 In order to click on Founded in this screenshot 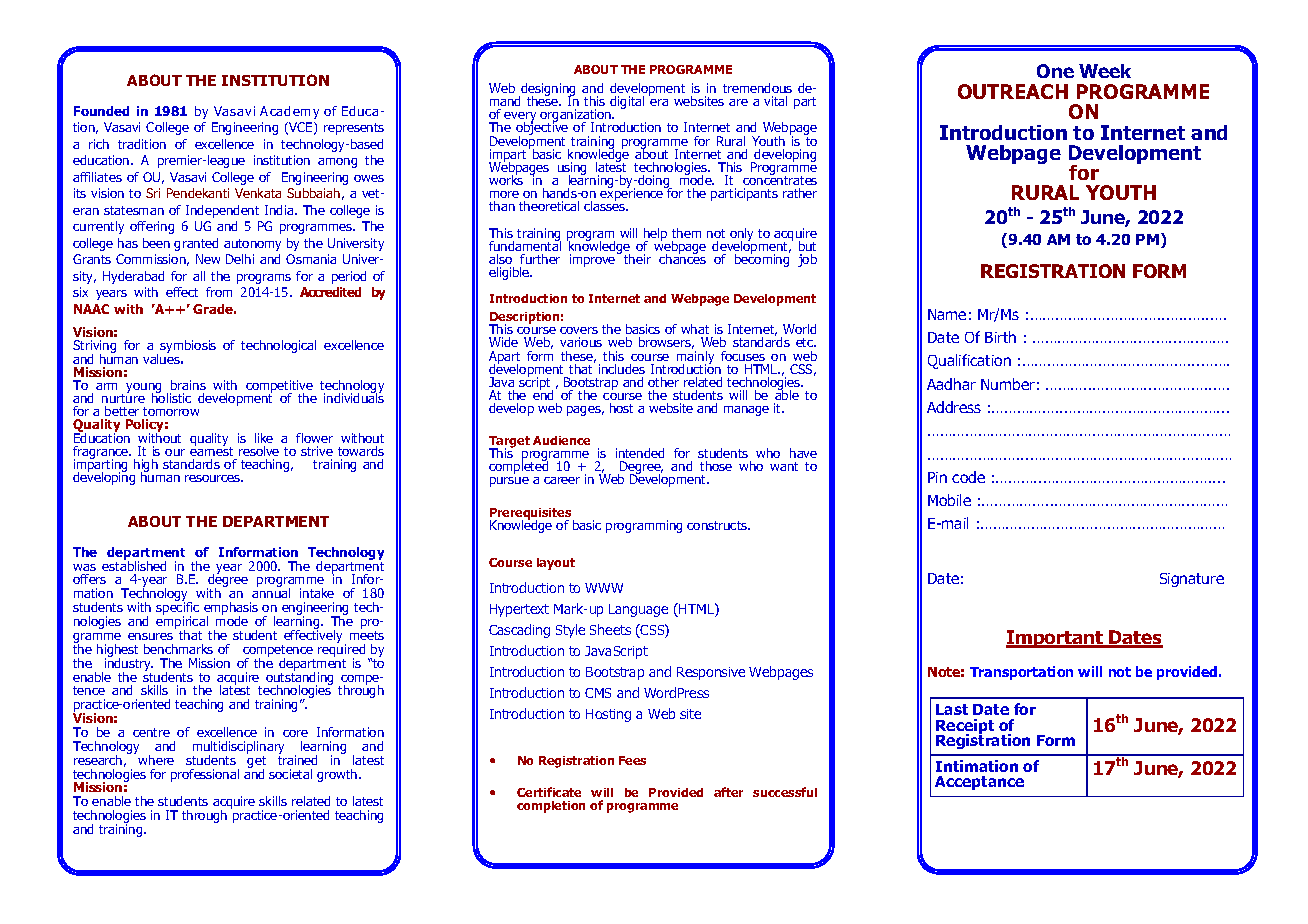, I will do `click(101, 111)`.
